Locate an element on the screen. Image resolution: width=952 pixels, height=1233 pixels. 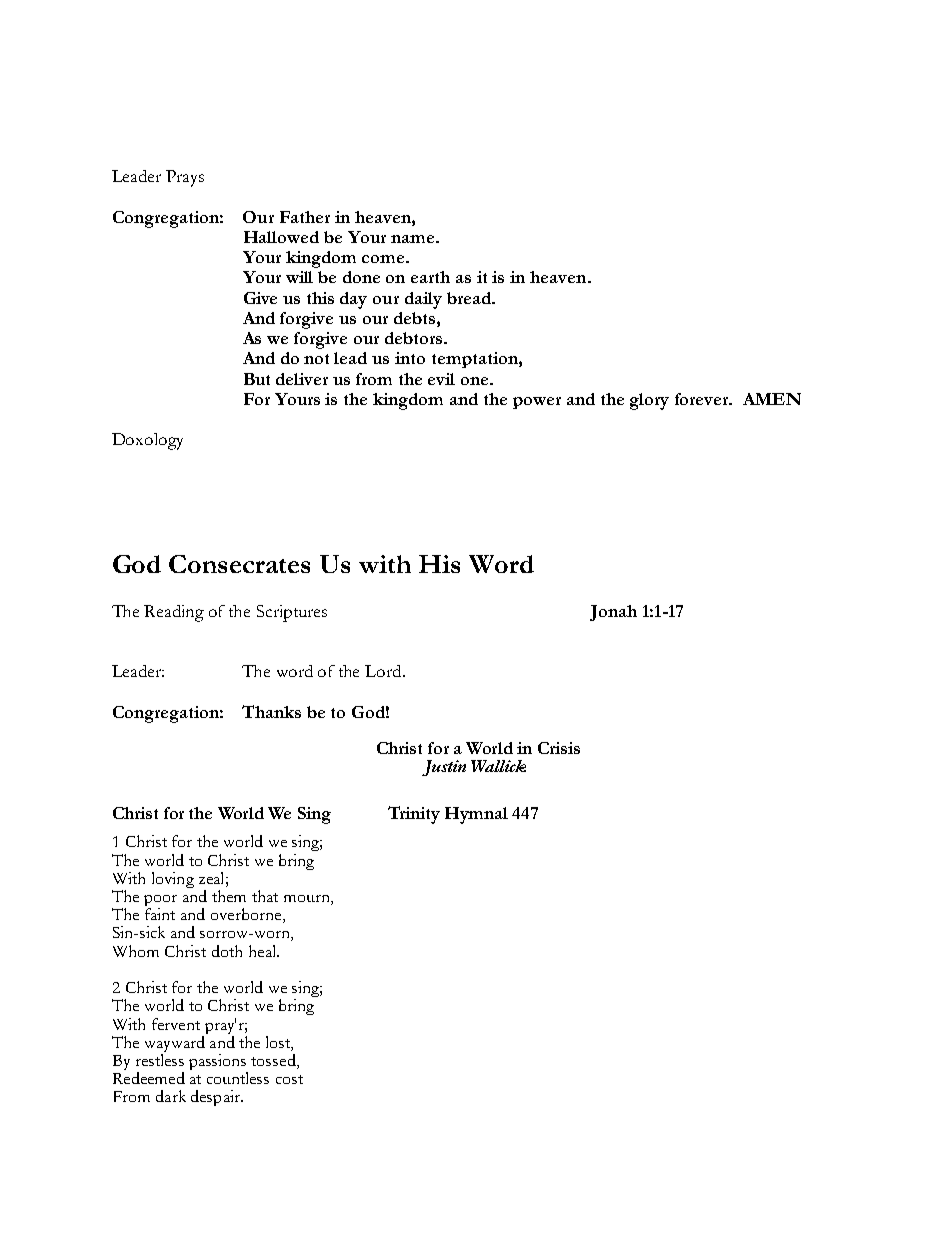
Jonah is located at coordinates (613, 613).
